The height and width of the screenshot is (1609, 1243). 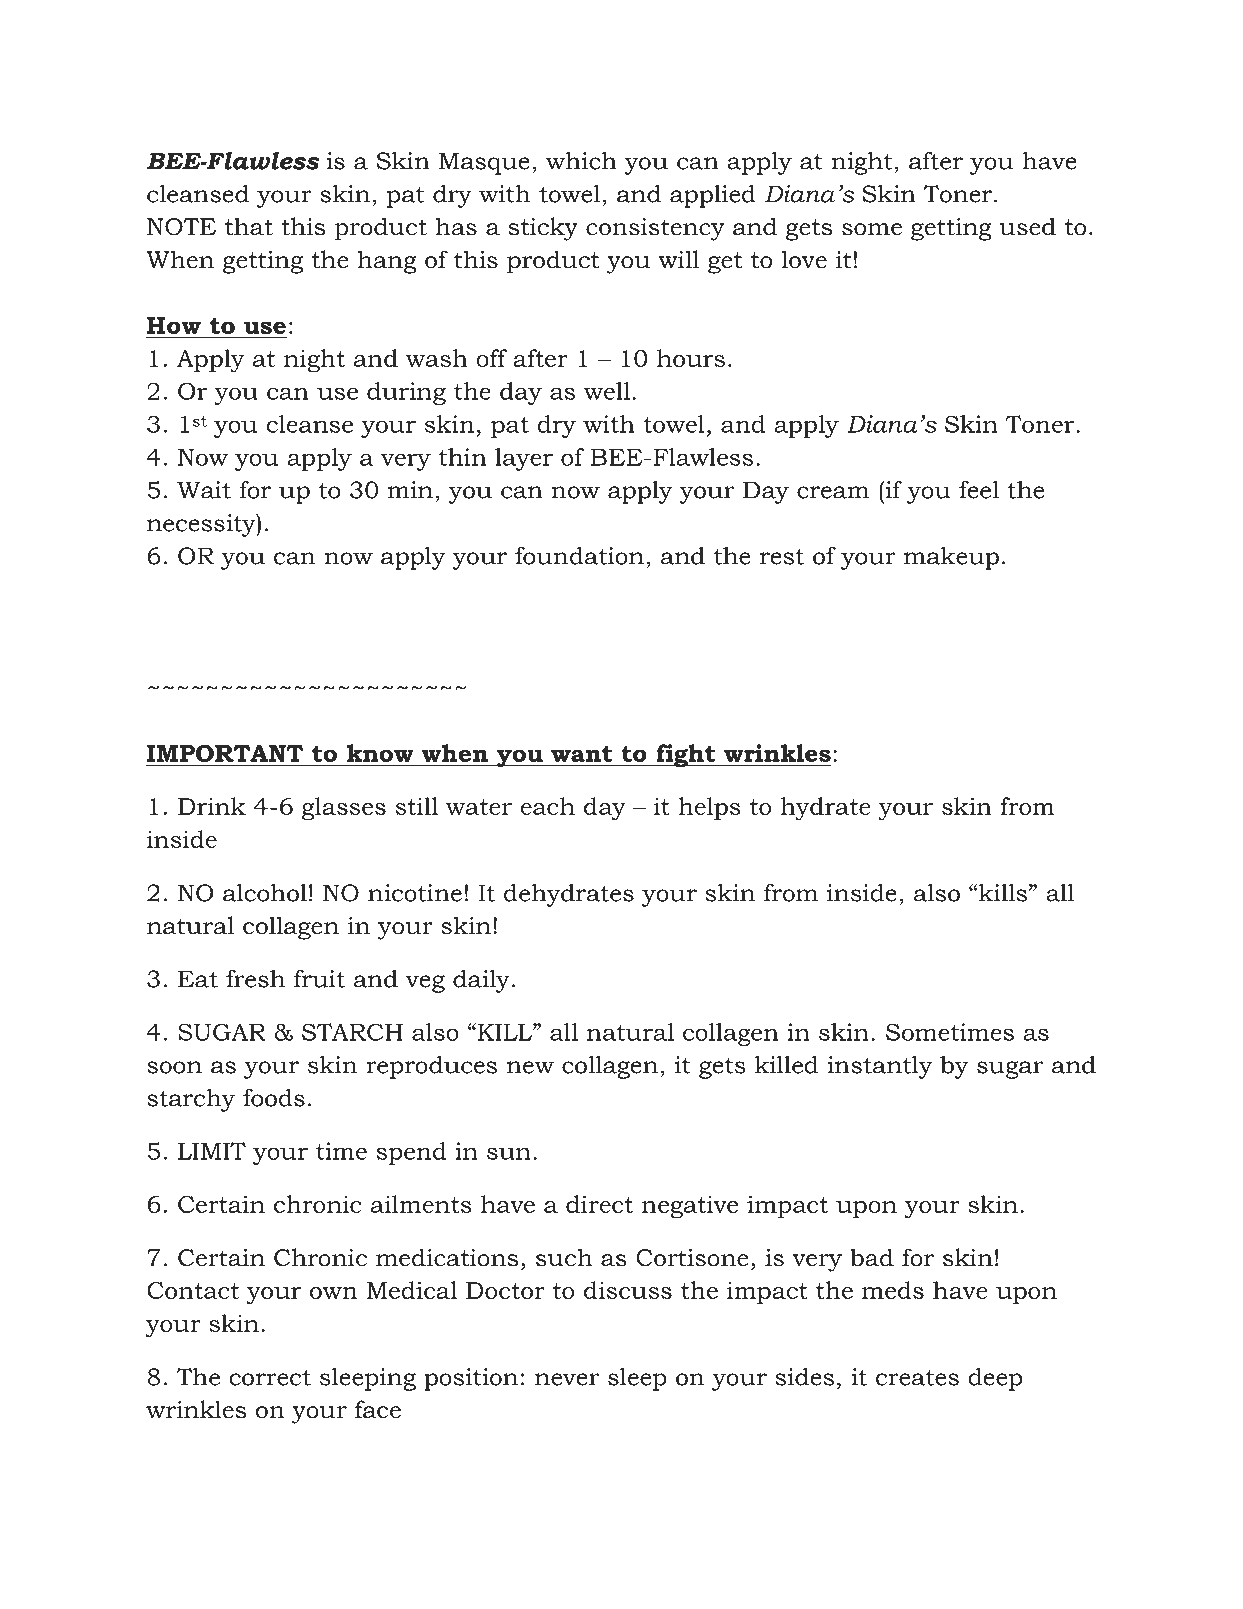 I want to click on correct, so click(x=270, y=1378).
